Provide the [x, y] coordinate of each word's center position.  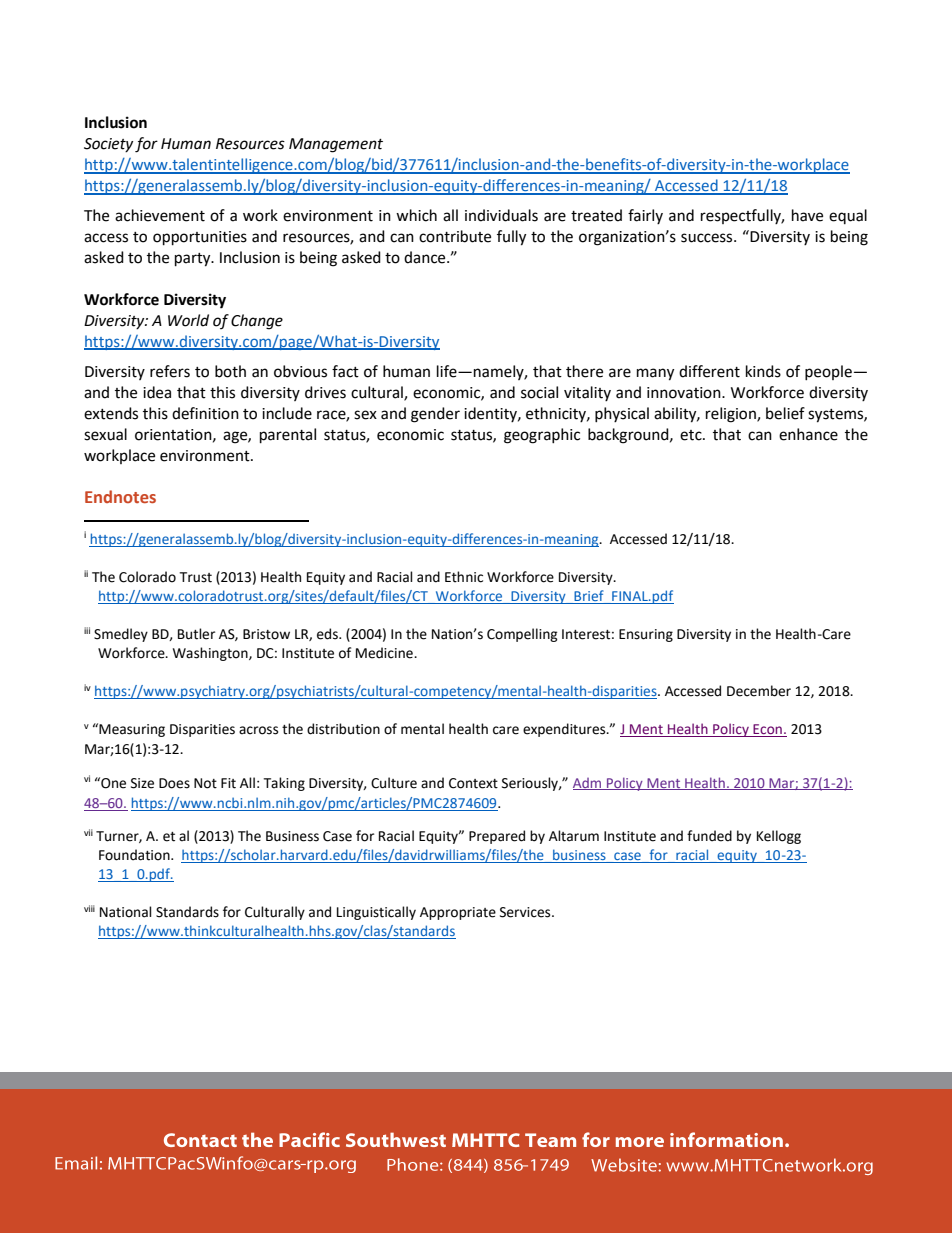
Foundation [135, 855]
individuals [501, 215]
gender [435, 415]
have [807, 215]
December [759, 691]
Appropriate [458, 913]
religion [732, 415]
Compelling [522, 635]
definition [205, 413]
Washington [211, 654]
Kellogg [779, 837]
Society [108, 145]
